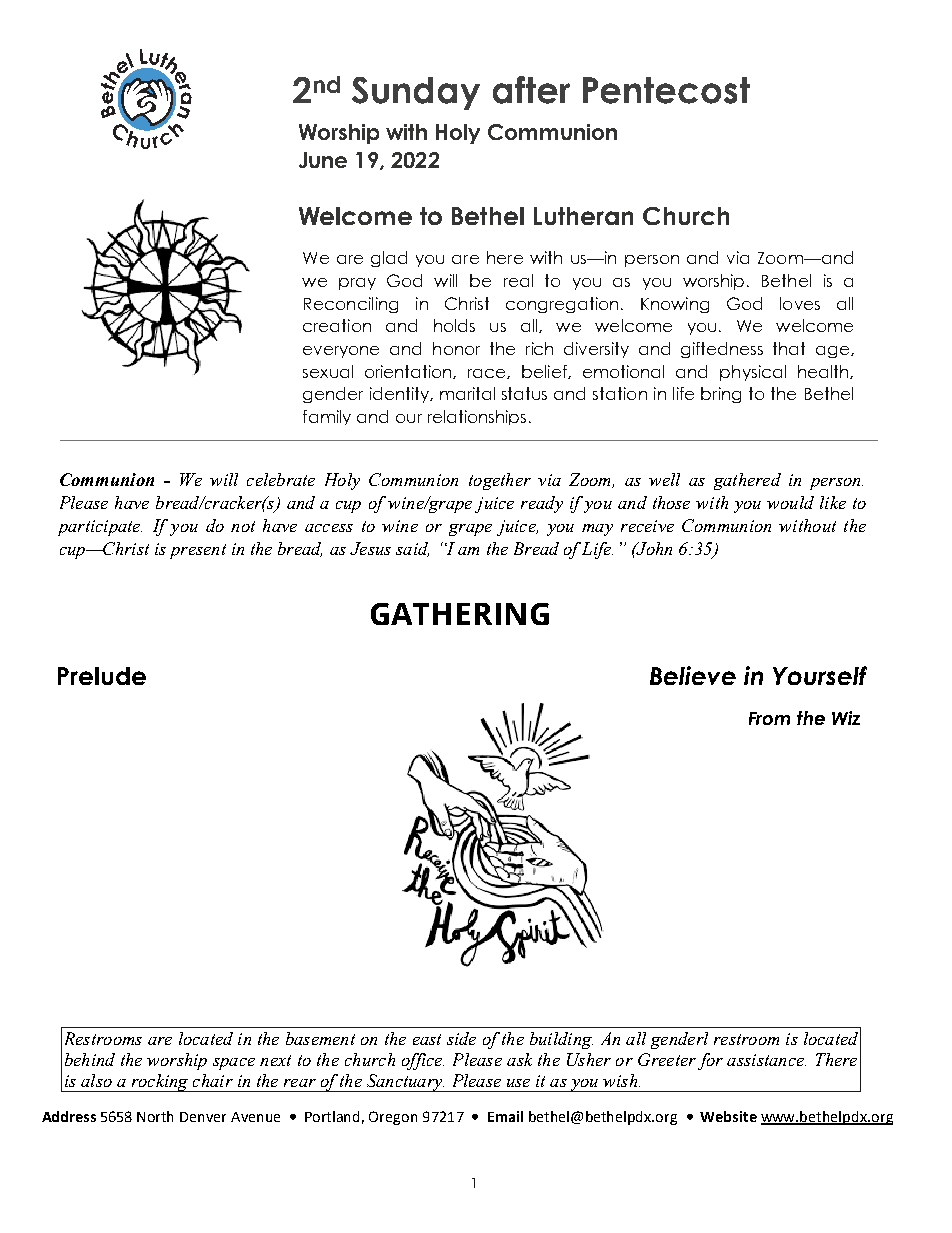 The height and width of the screenshot is (1233, 952). What do you see at coordinates (423, 1061) in the screenshot?
I see `office` at bounding box center [423, 1061].
